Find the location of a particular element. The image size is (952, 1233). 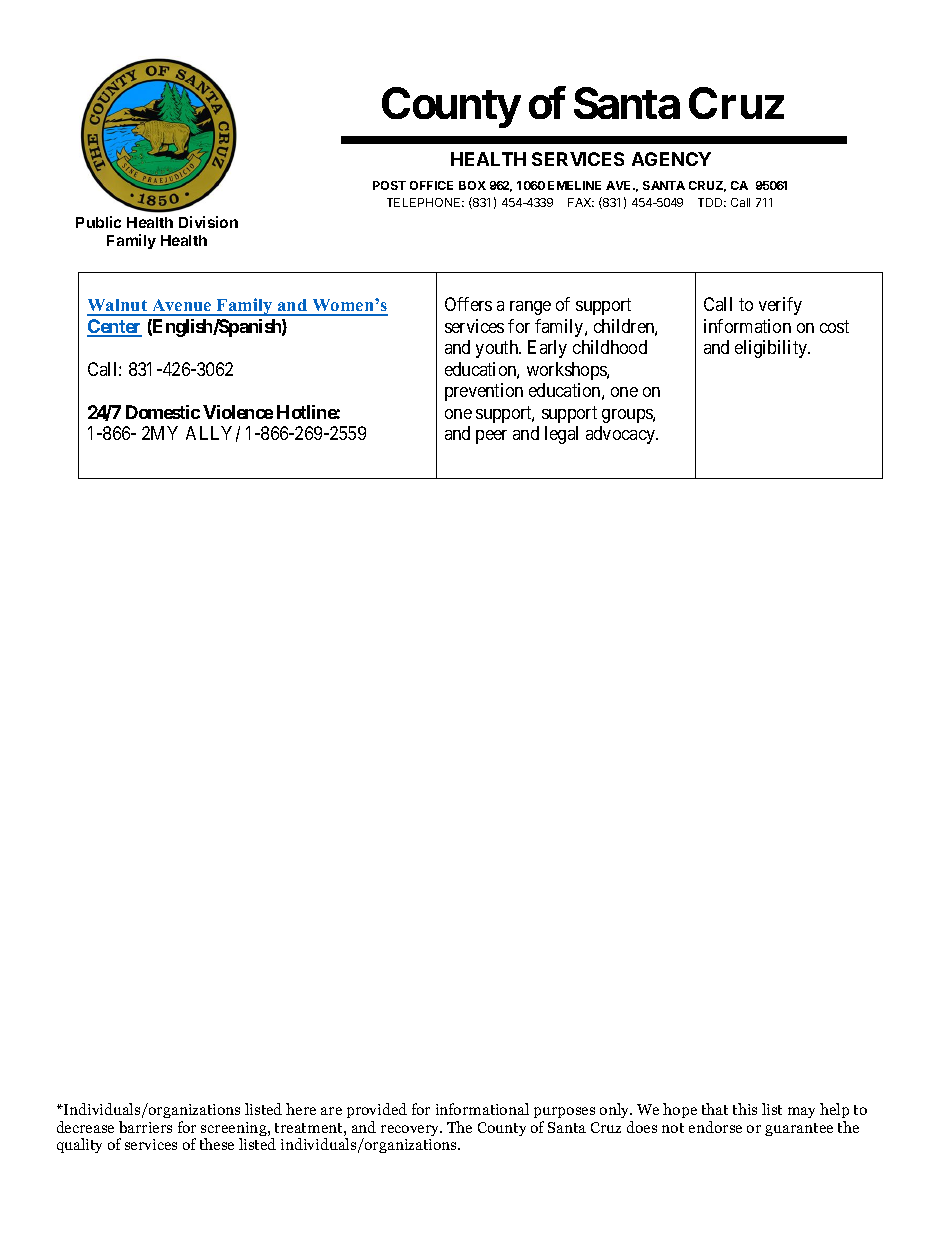

Division is located at coordinates (208, 222).
